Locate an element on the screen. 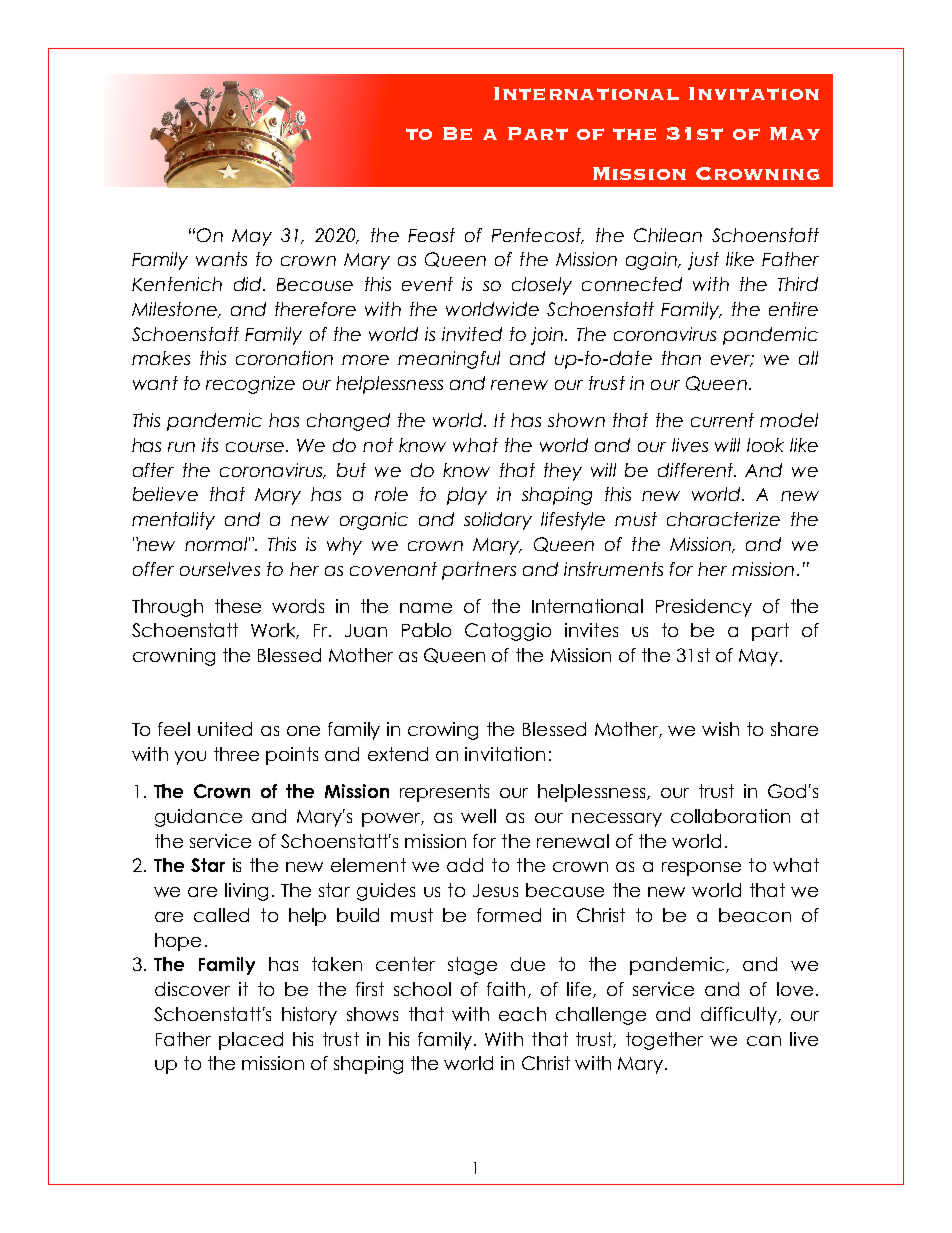 Image resolution: width=952 pixels, height=1233 pixels. did is located at coordinates (249, 284).
